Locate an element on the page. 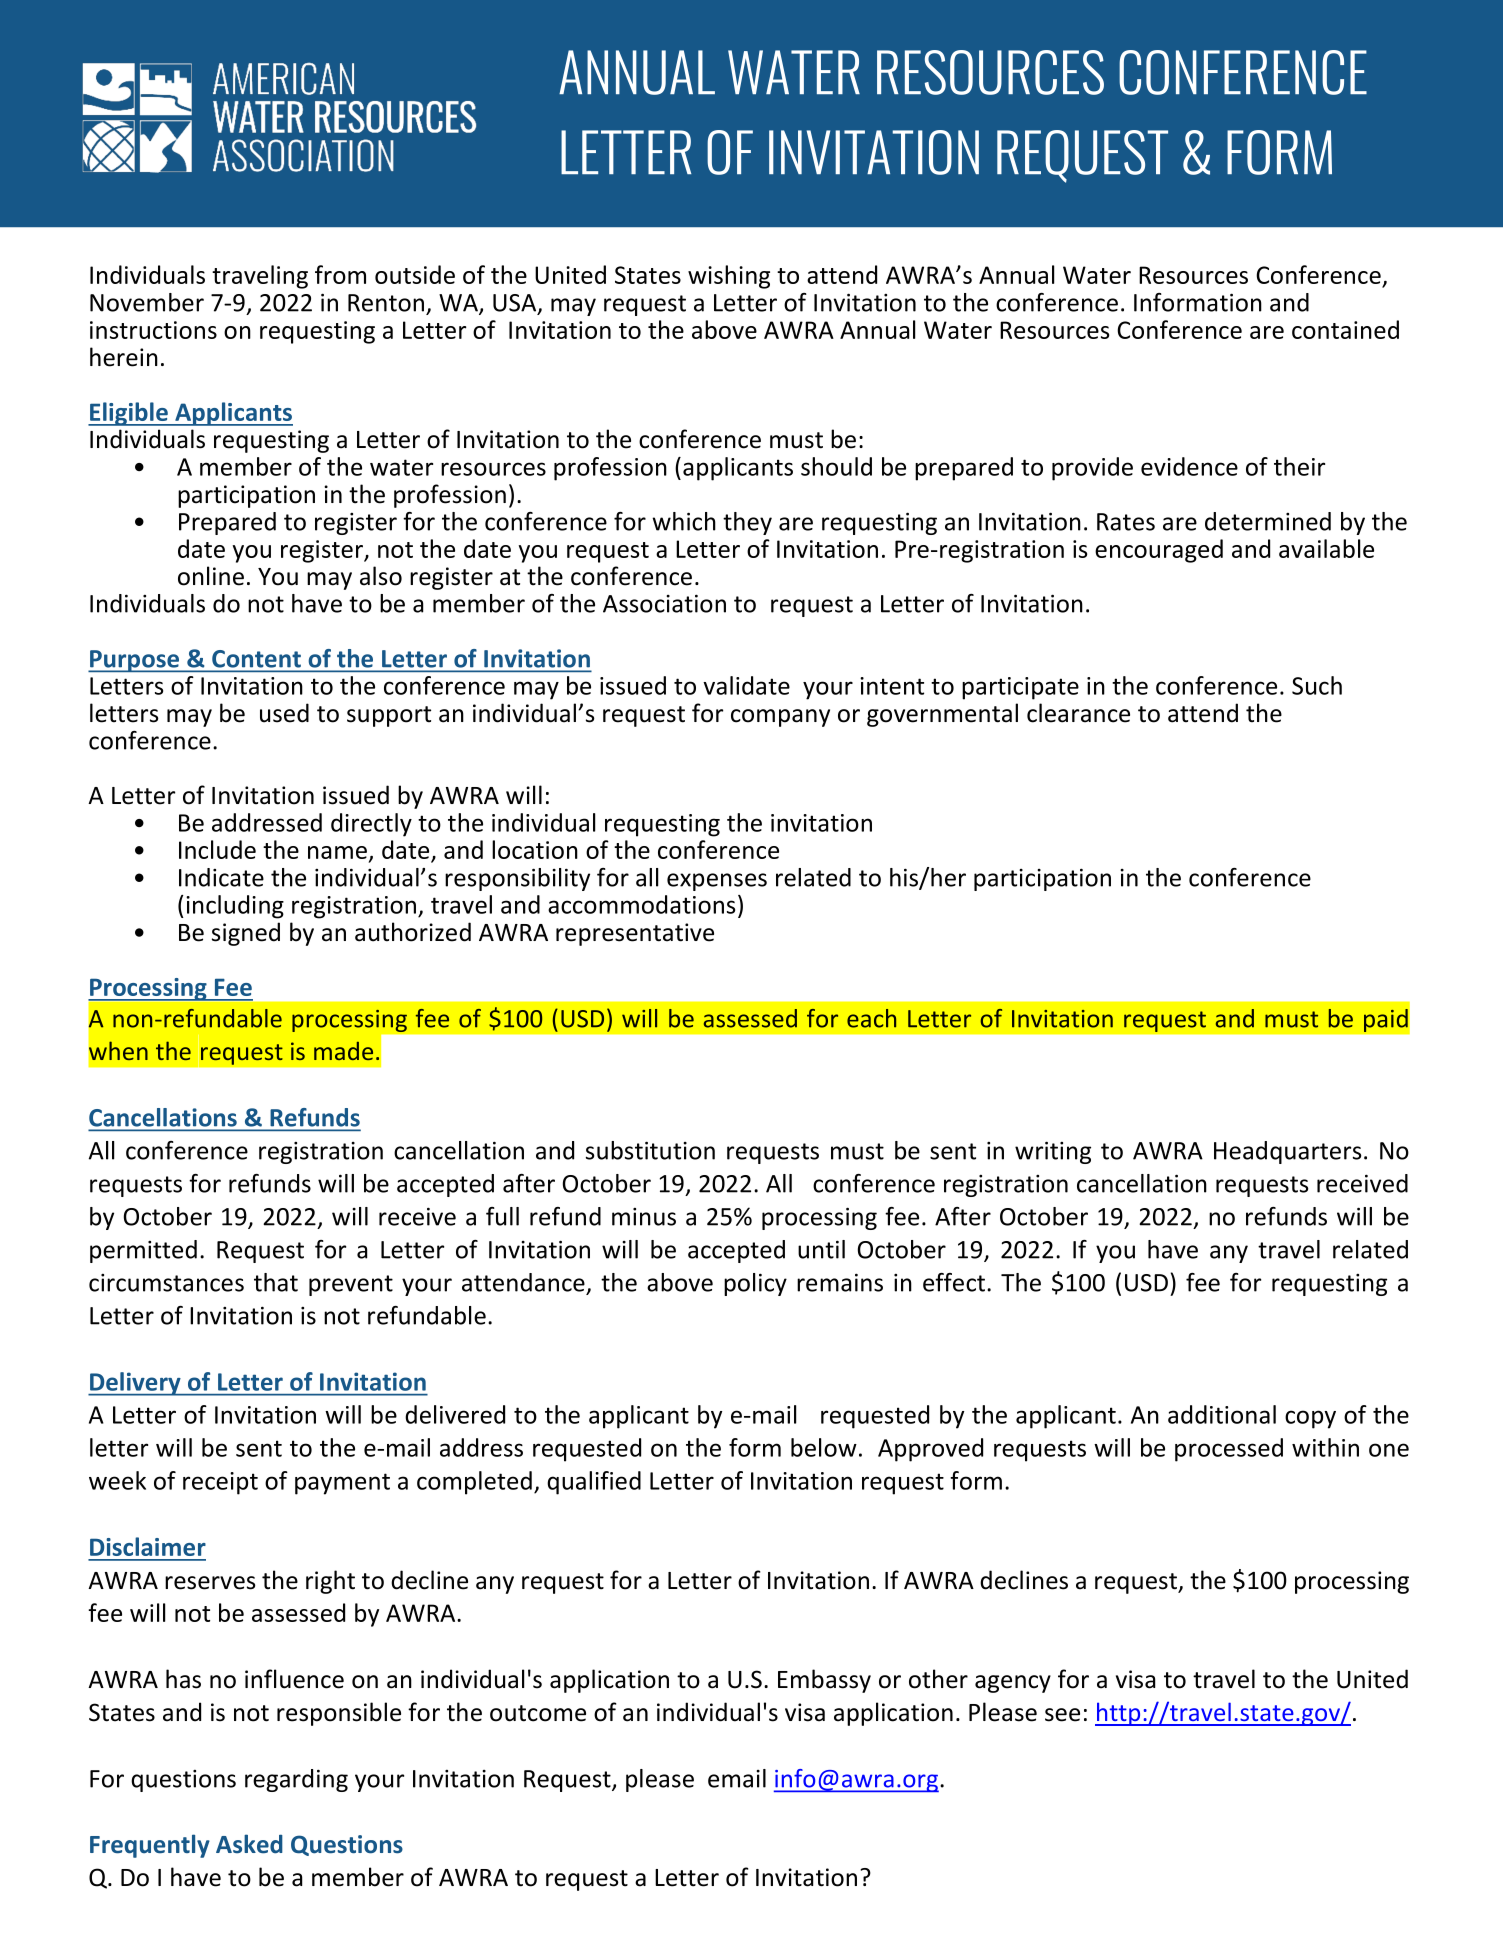 This page has height=1945, width=1503. each is located at coordinates (871, 1018).
